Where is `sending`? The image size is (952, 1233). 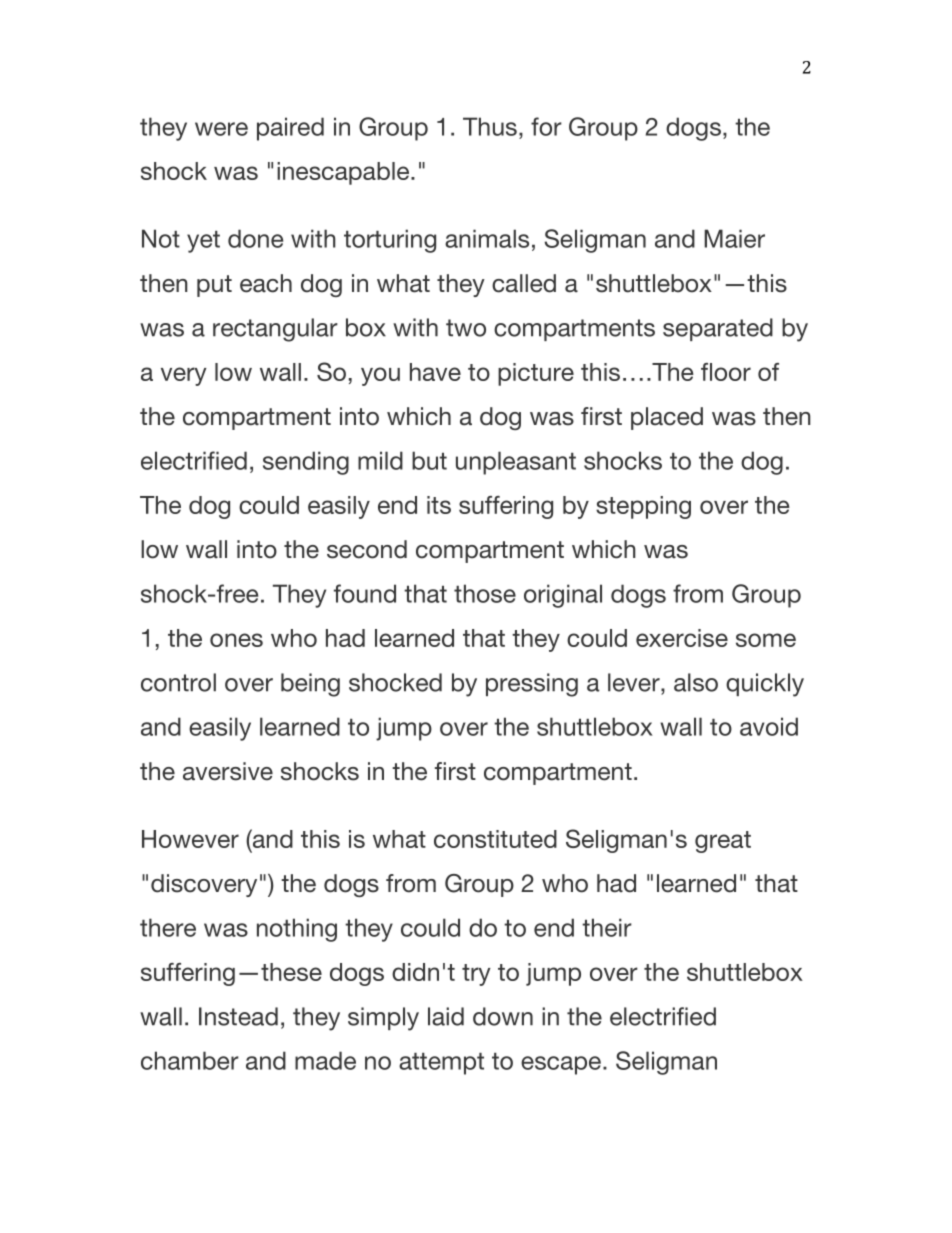 sending is located at coordinates (306, 463).
